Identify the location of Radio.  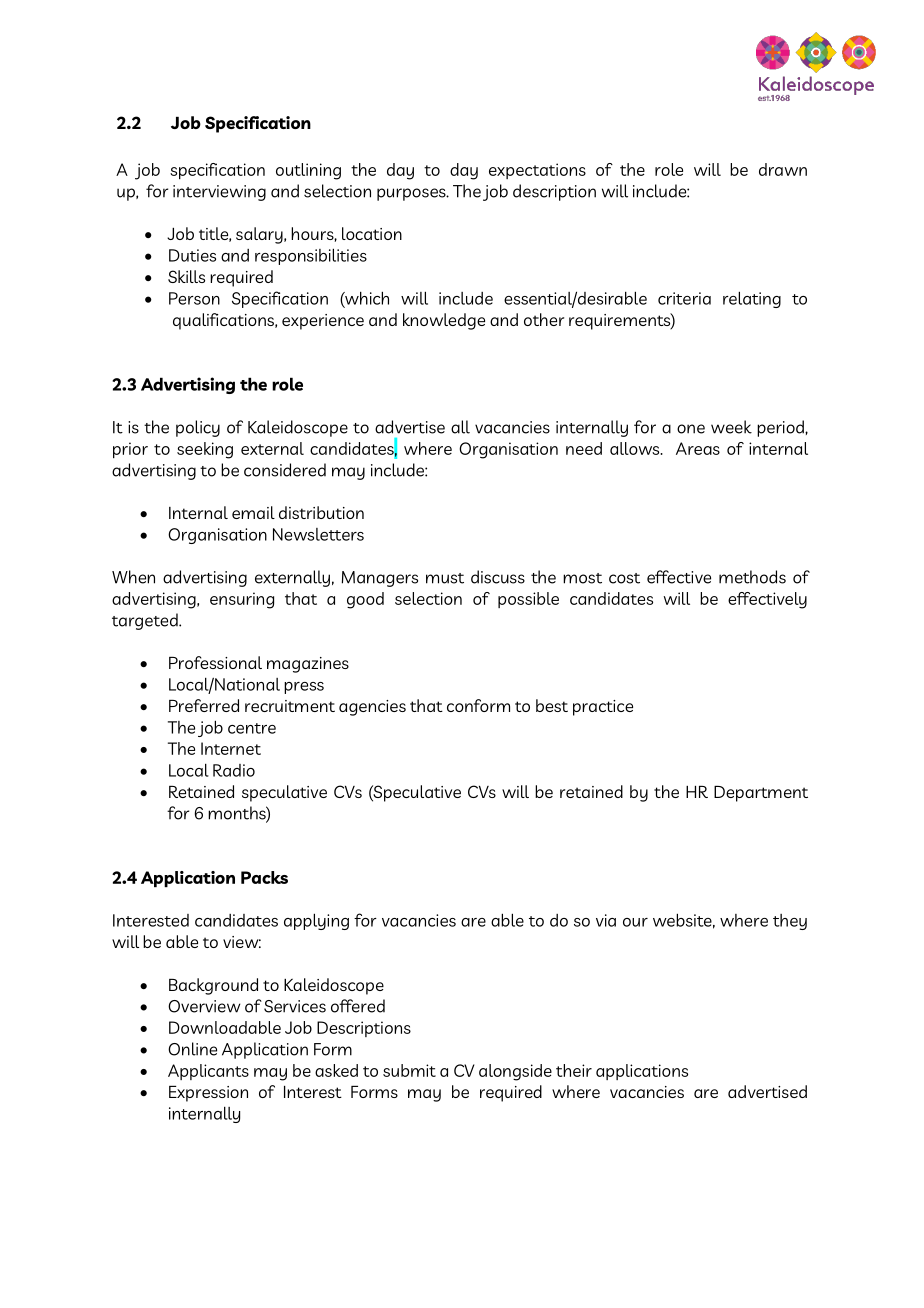
(234, 770).
